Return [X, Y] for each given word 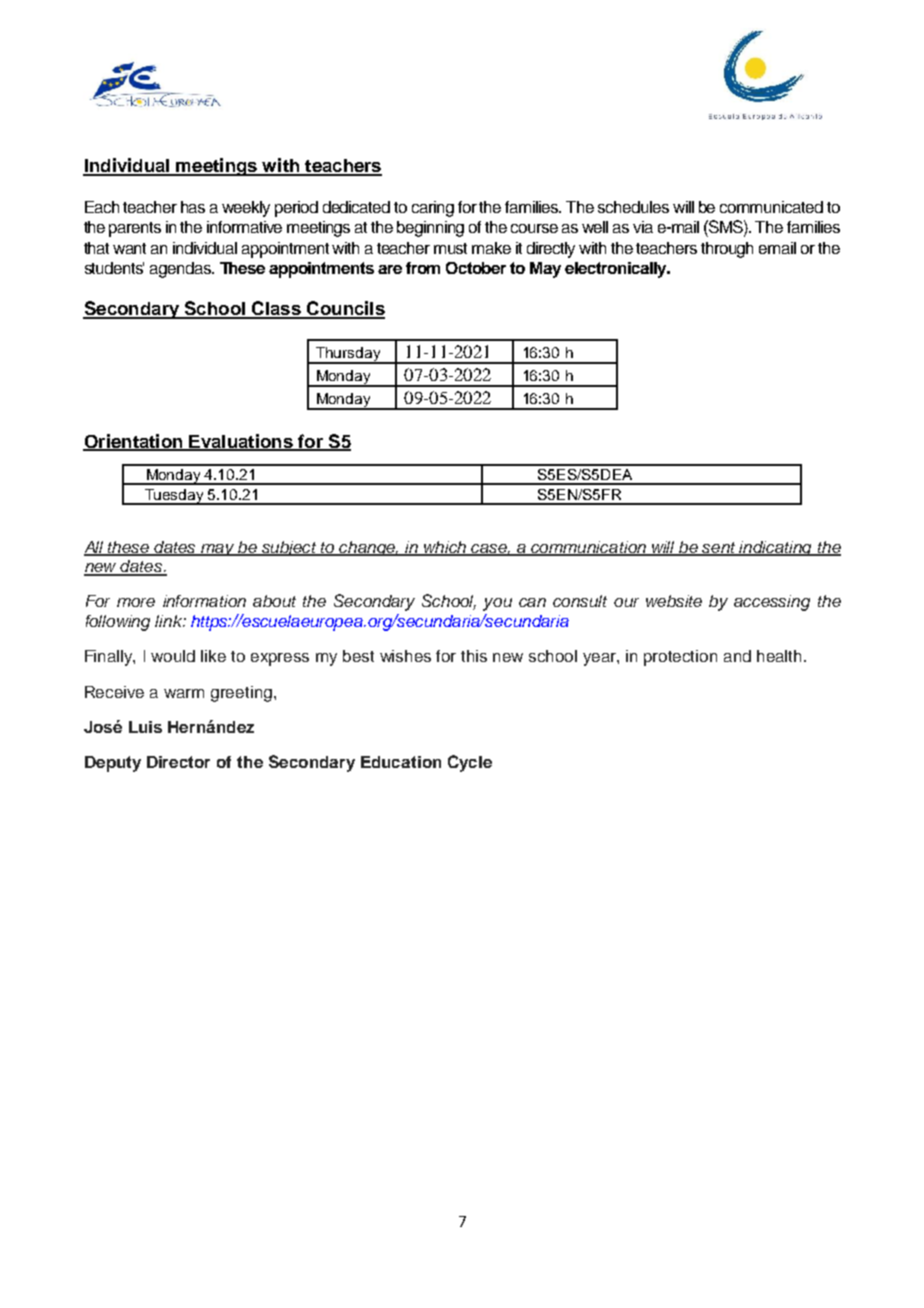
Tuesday [174, 497]
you [497, 604]
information [204, 601]
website [674, 601]
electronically [617, 270]
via [643, 227]
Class [276, 309]
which [445, 548]
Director [178, 762]
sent [720, 548]
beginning [430, 229]
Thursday [348, 355]
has [193, 207]
